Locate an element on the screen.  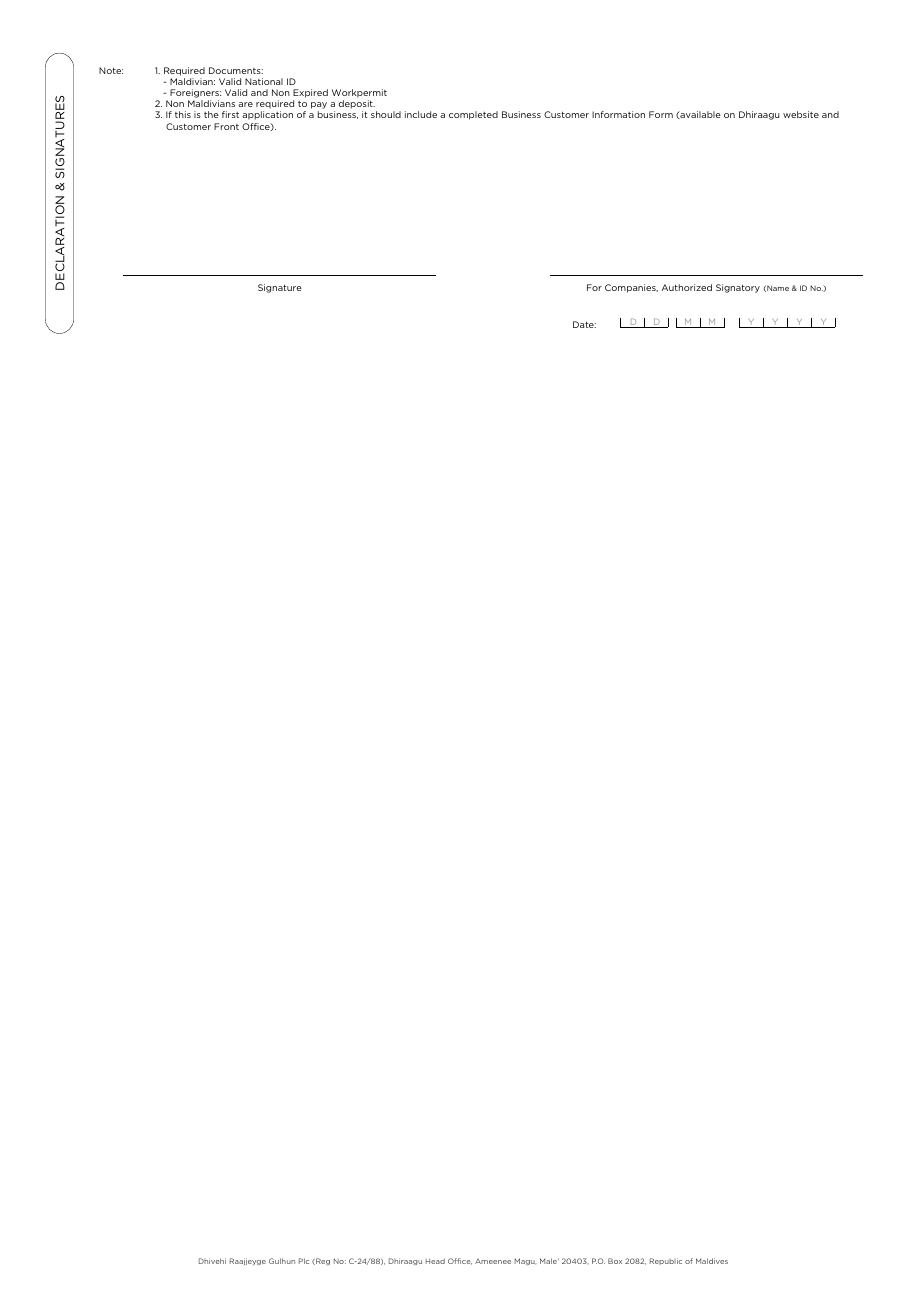
Head is located at coordinates (435, 1261).
